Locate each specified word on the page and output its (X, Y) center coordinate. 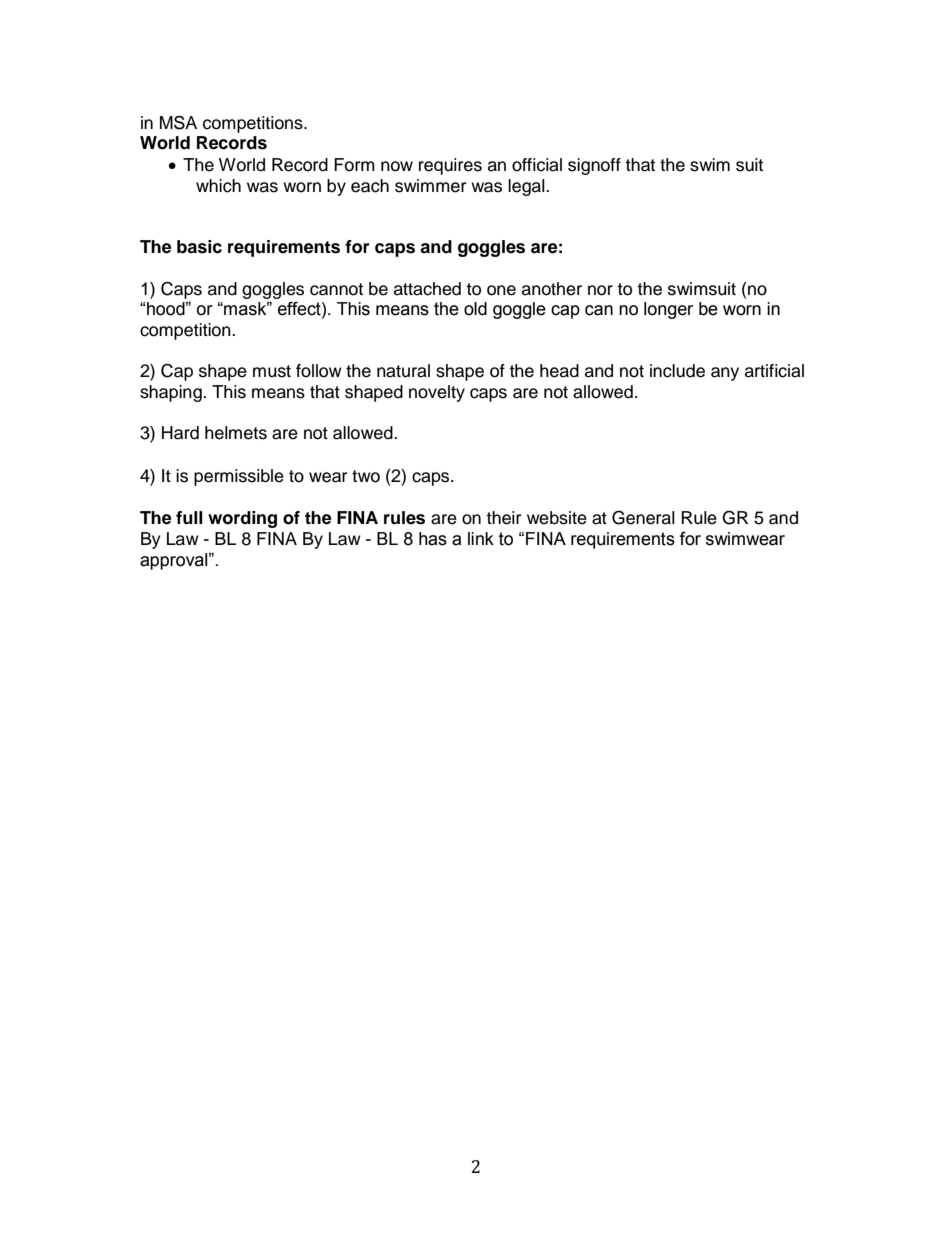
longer (668, 310)
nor (600, 290)
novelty (437, 393)
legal (527, 187)
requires (450, 166)
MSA (178, 122)
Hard (180, 433)
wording (242, 519)
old (475, 309)
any (725, 374)
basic (199, 247)
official (537, 165)
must (272, 371)
